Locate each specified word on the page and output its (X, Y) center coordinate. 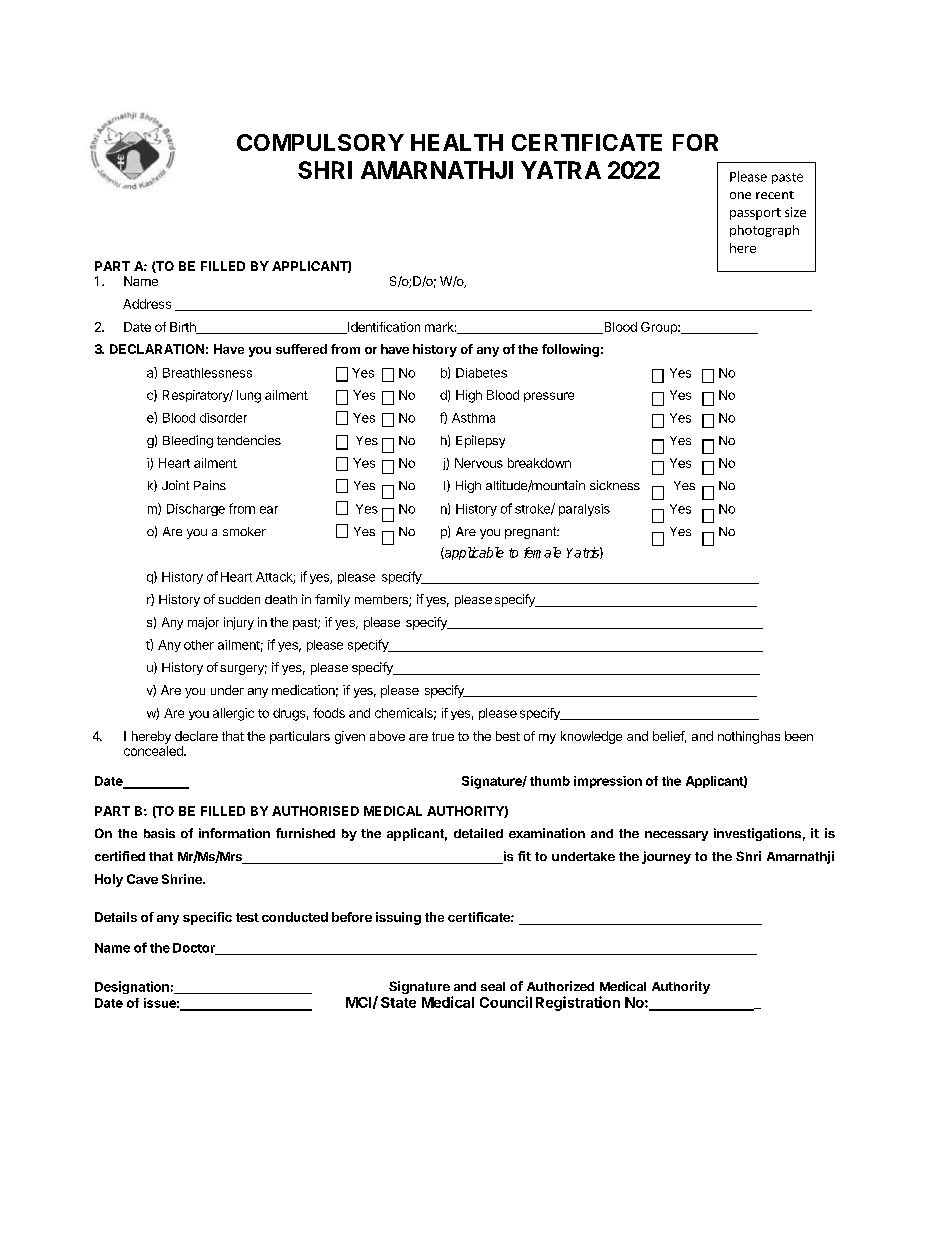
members (382, 601)
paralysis (584, 510)
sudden (239, 599)
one (740, 195)
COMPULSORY (320, 142)
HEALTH (457, 142)
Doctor (195, 949)
